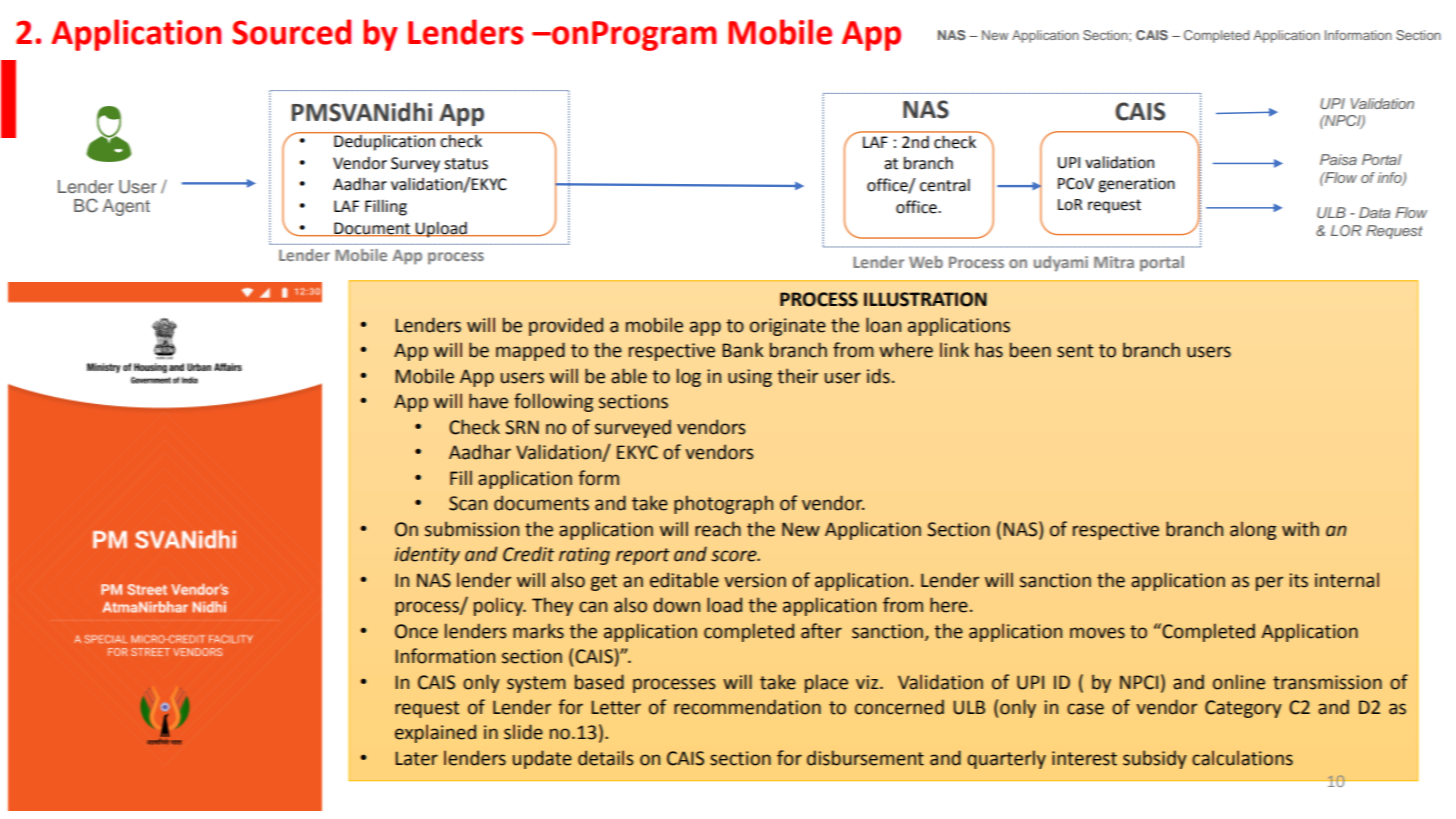 This document has width=1456, height=819. I want to click on generation, so click(1136, 185).
